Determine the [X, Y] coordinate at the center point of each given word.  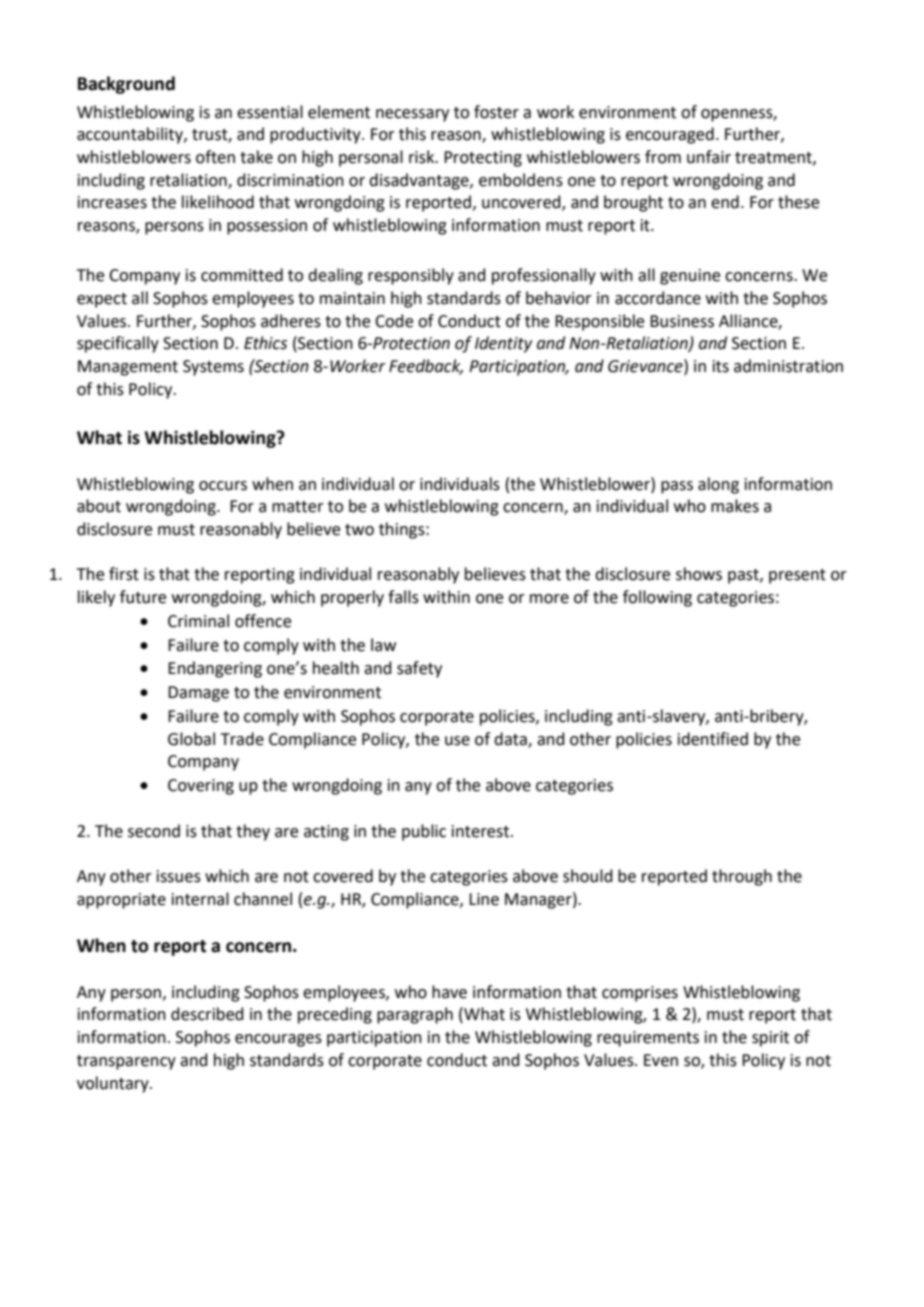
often [215, 157]
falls [403, 597]
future [143, 597]
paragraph [415, 1015]
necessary [412, 115]
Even [661, 1060]
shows [699, 574]
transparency [126, 1062]
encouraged [670, 135]
